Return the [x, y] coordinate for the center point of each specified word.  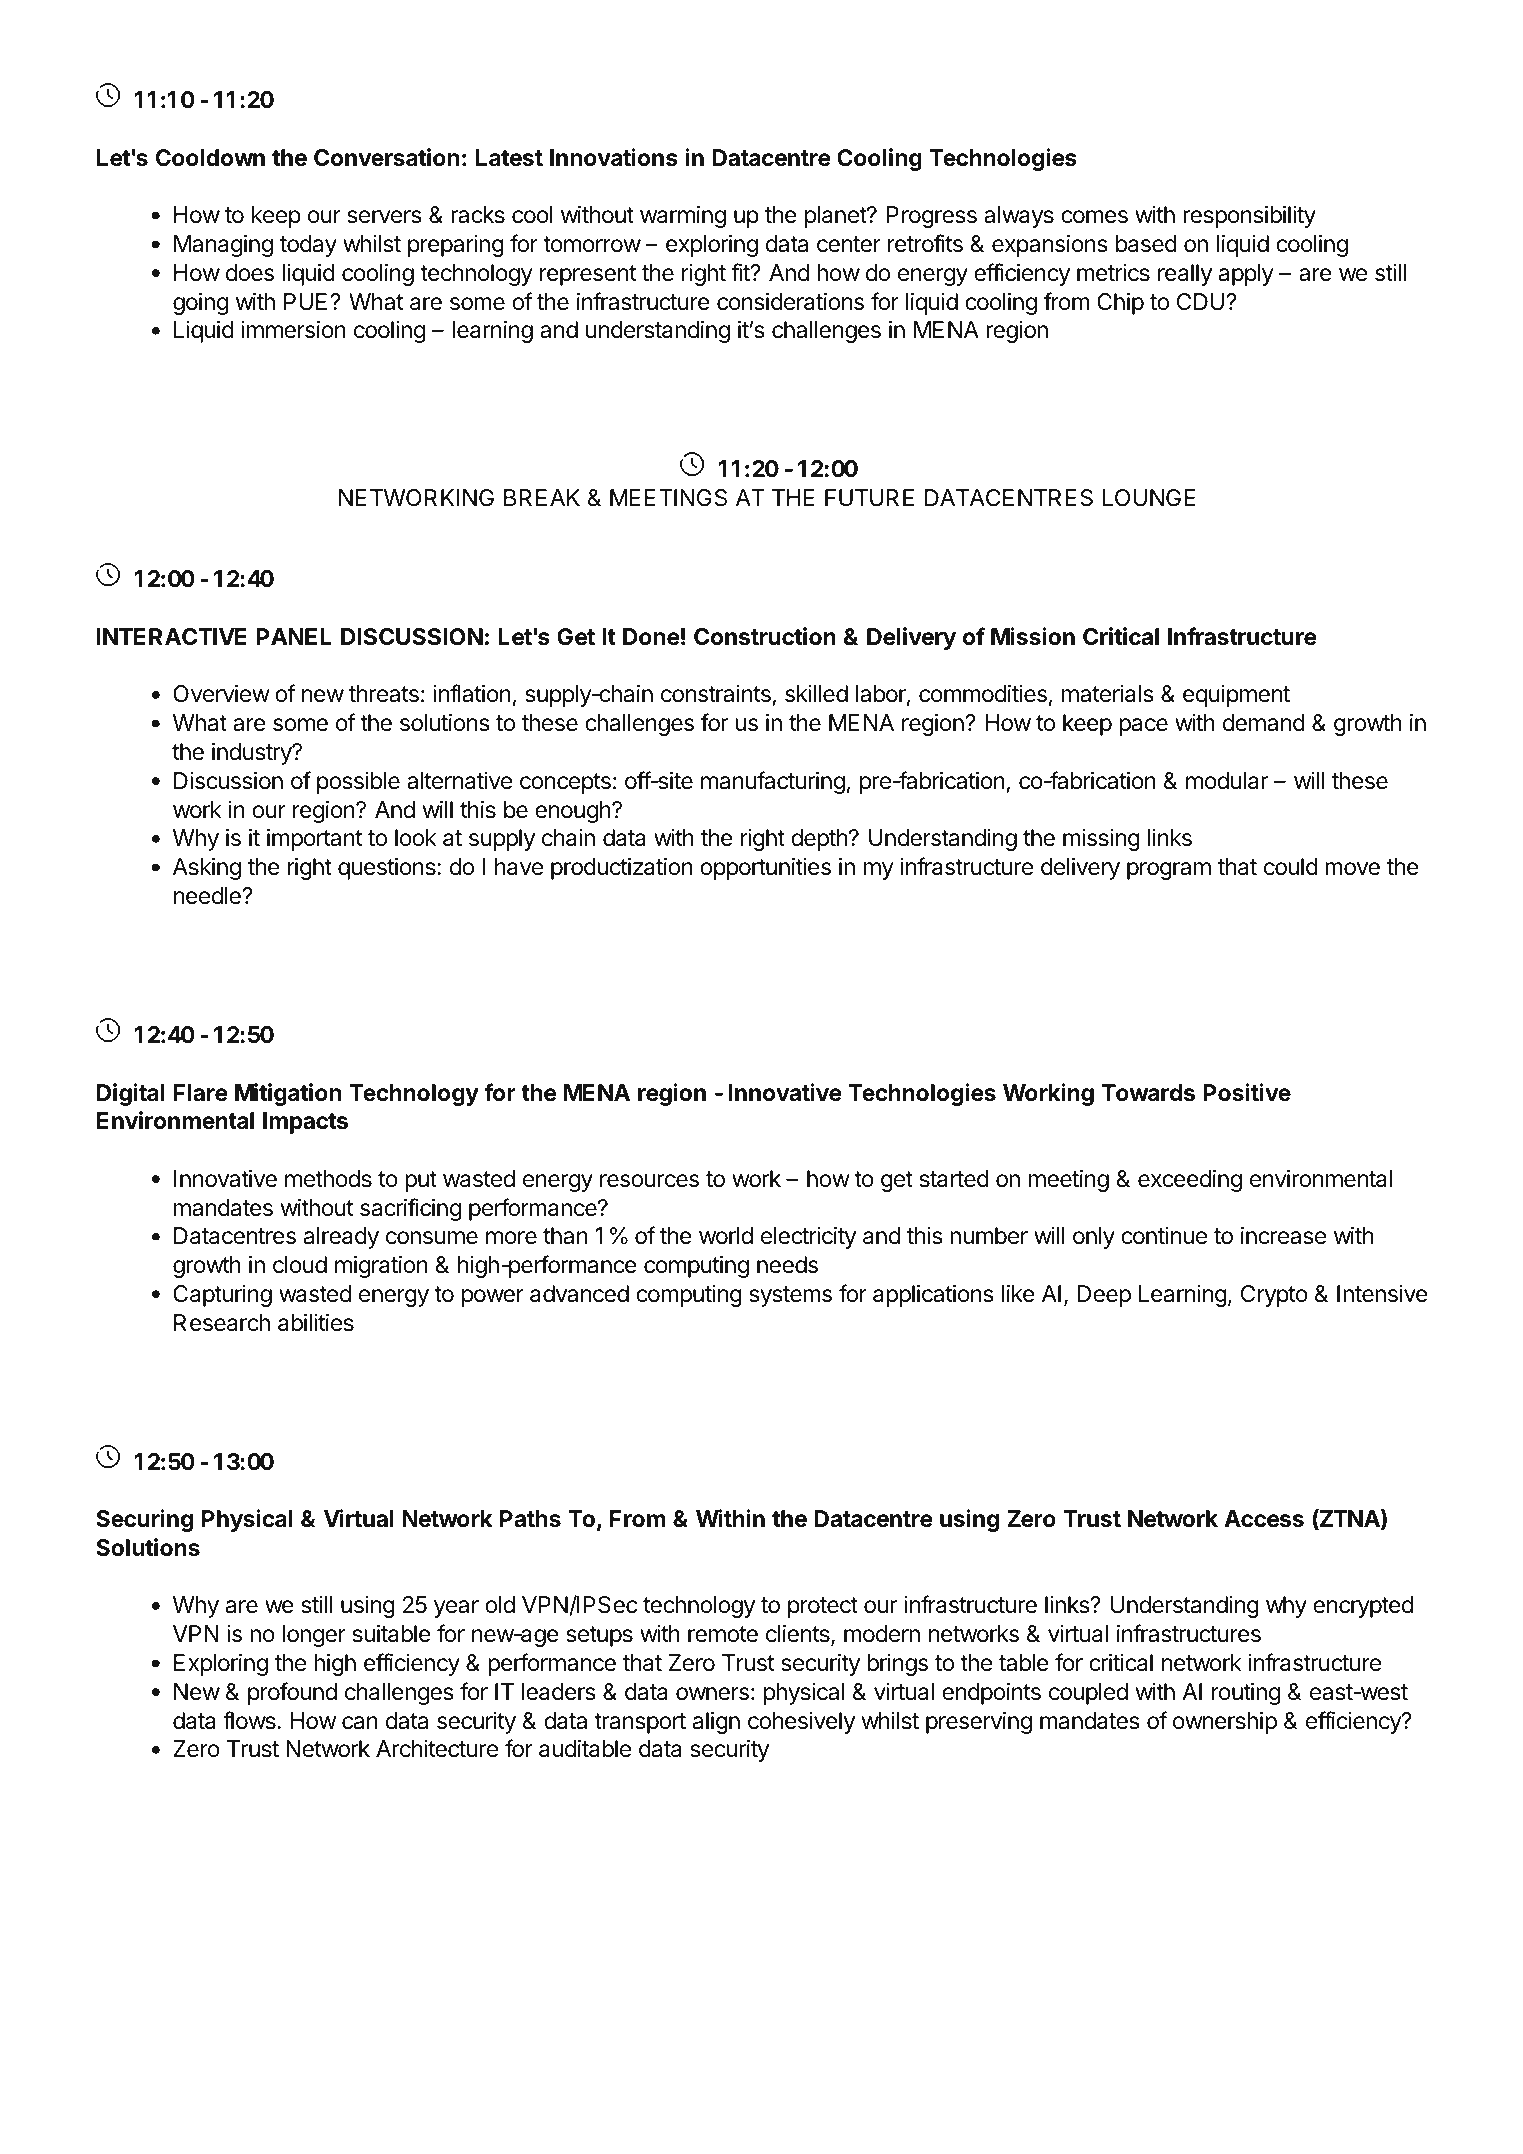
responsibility [1249, 216]
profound [292, 1693]
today [308, 246]
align [716, 1722]
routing [1246, 1693]
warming [683, 217]
